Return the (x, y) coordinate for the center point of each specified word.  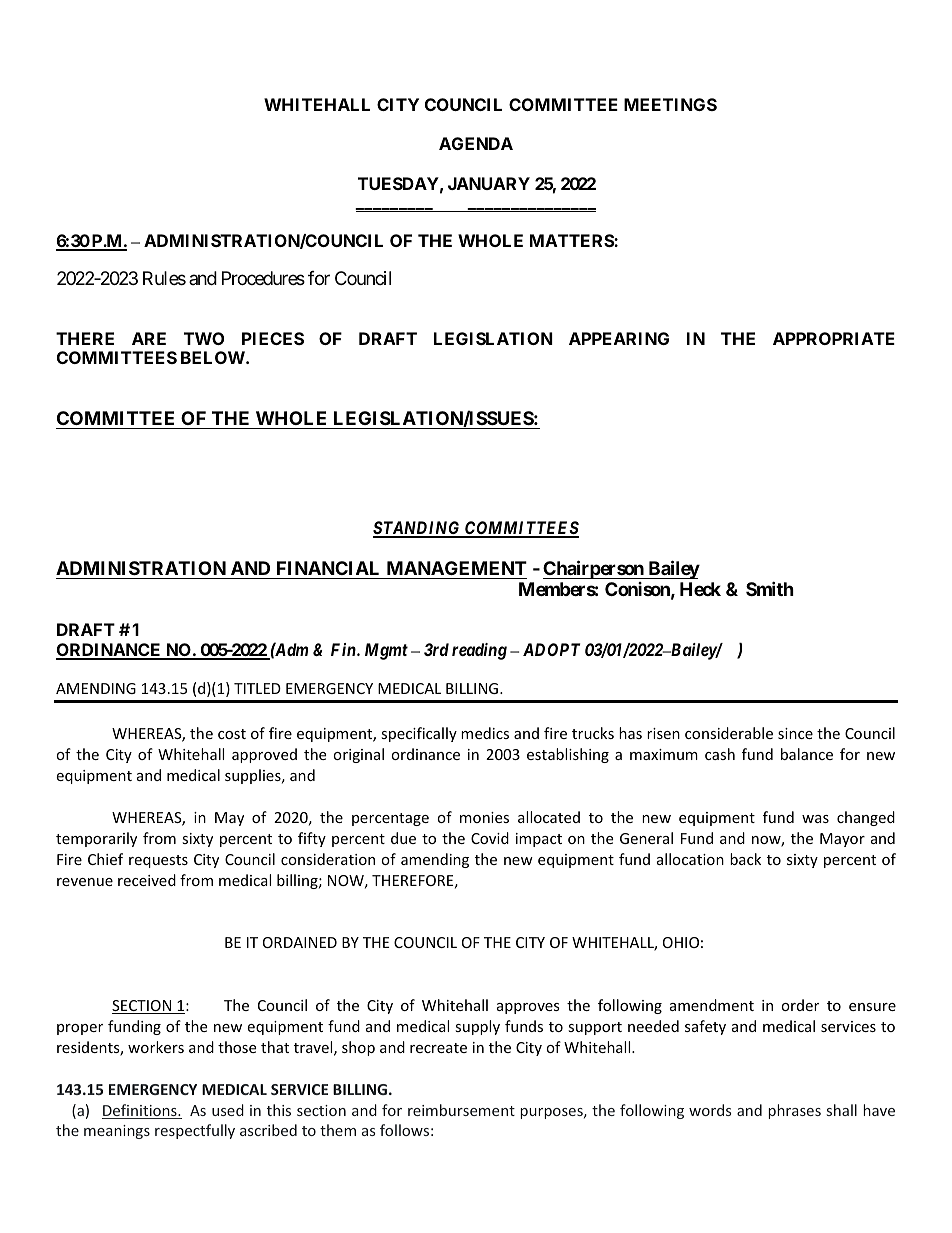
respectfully (195, 1131)
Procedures (263, 278)
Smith (770, 589)
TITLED (257, 688)
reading (479, 651)
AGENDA (476, 143)
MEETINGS (670, 104)
